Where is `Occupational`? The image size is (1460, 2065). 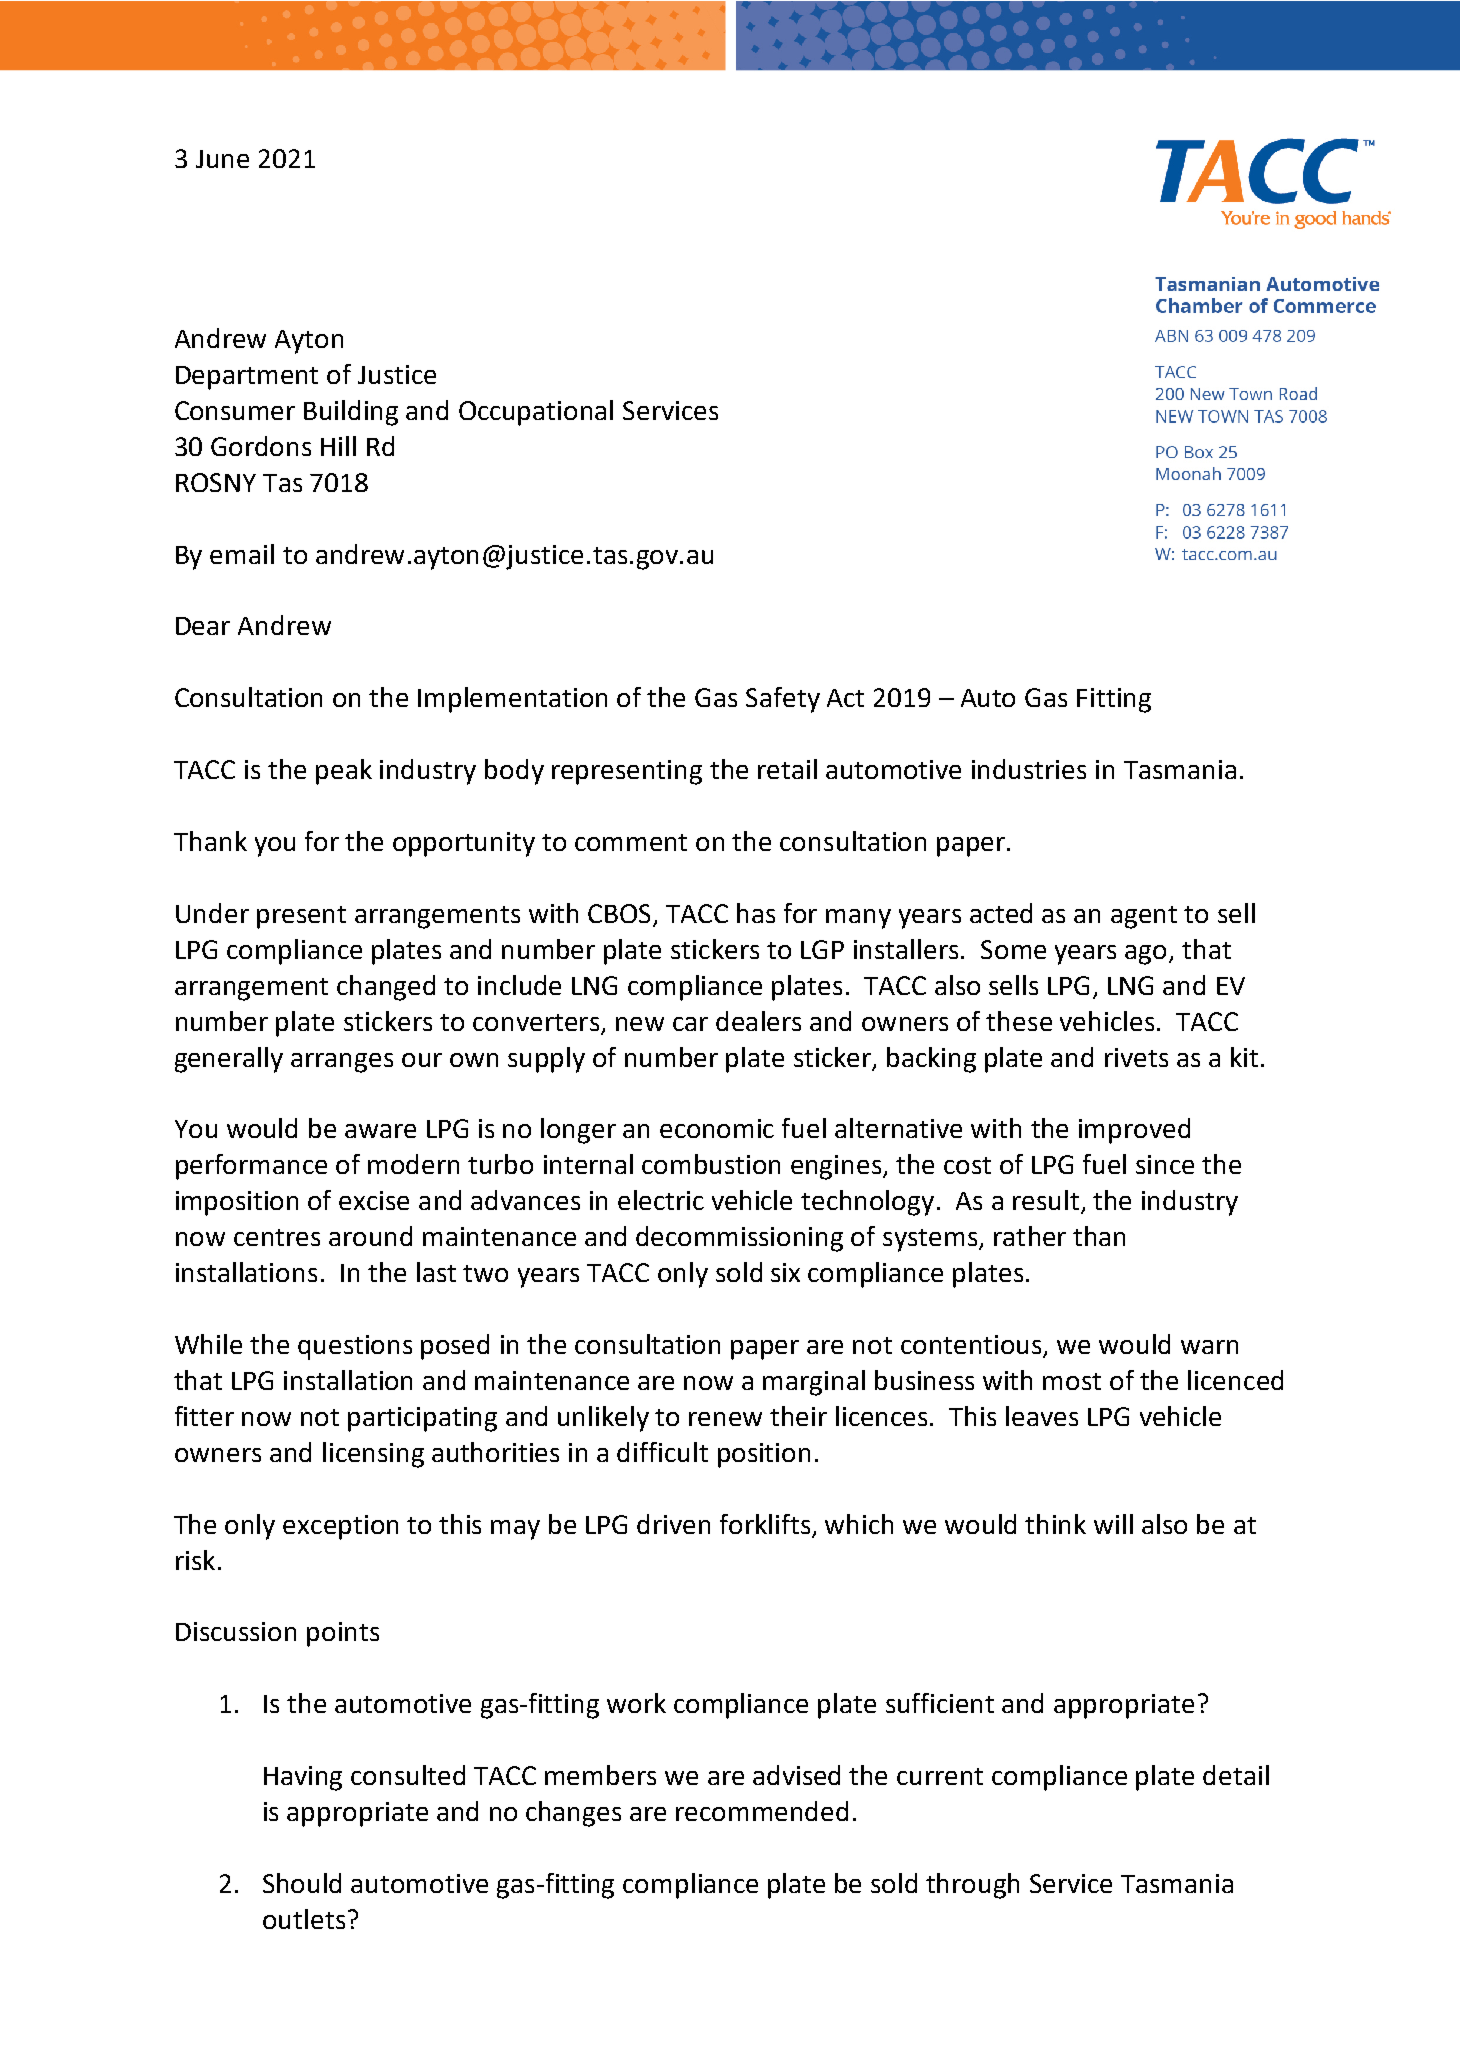 Occupational is located at coordinates (536, 413).
